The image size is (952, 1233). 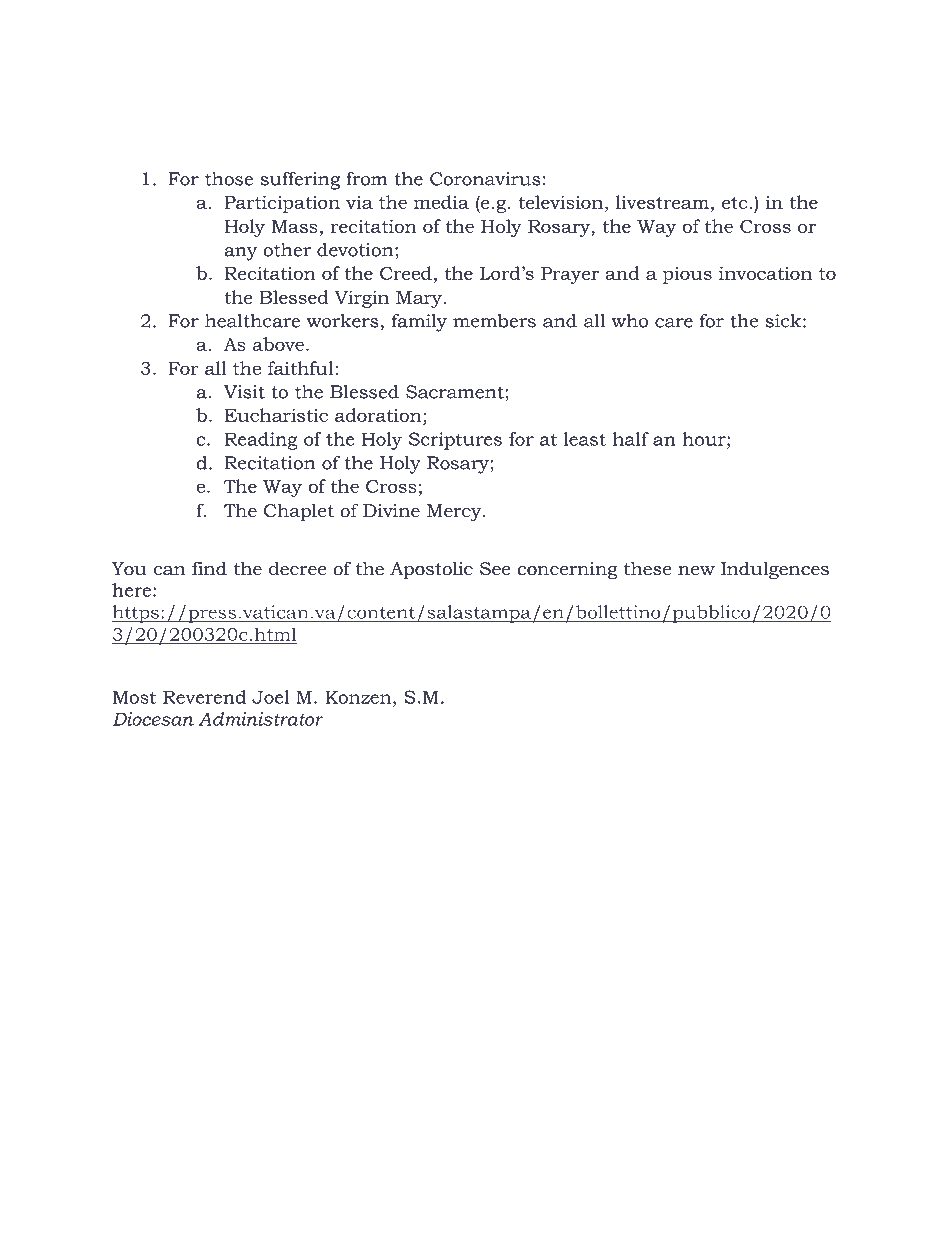 What do you see at coordinates (662, 202) in the document?
I see `livestream` at bounding box center [662, 202].
